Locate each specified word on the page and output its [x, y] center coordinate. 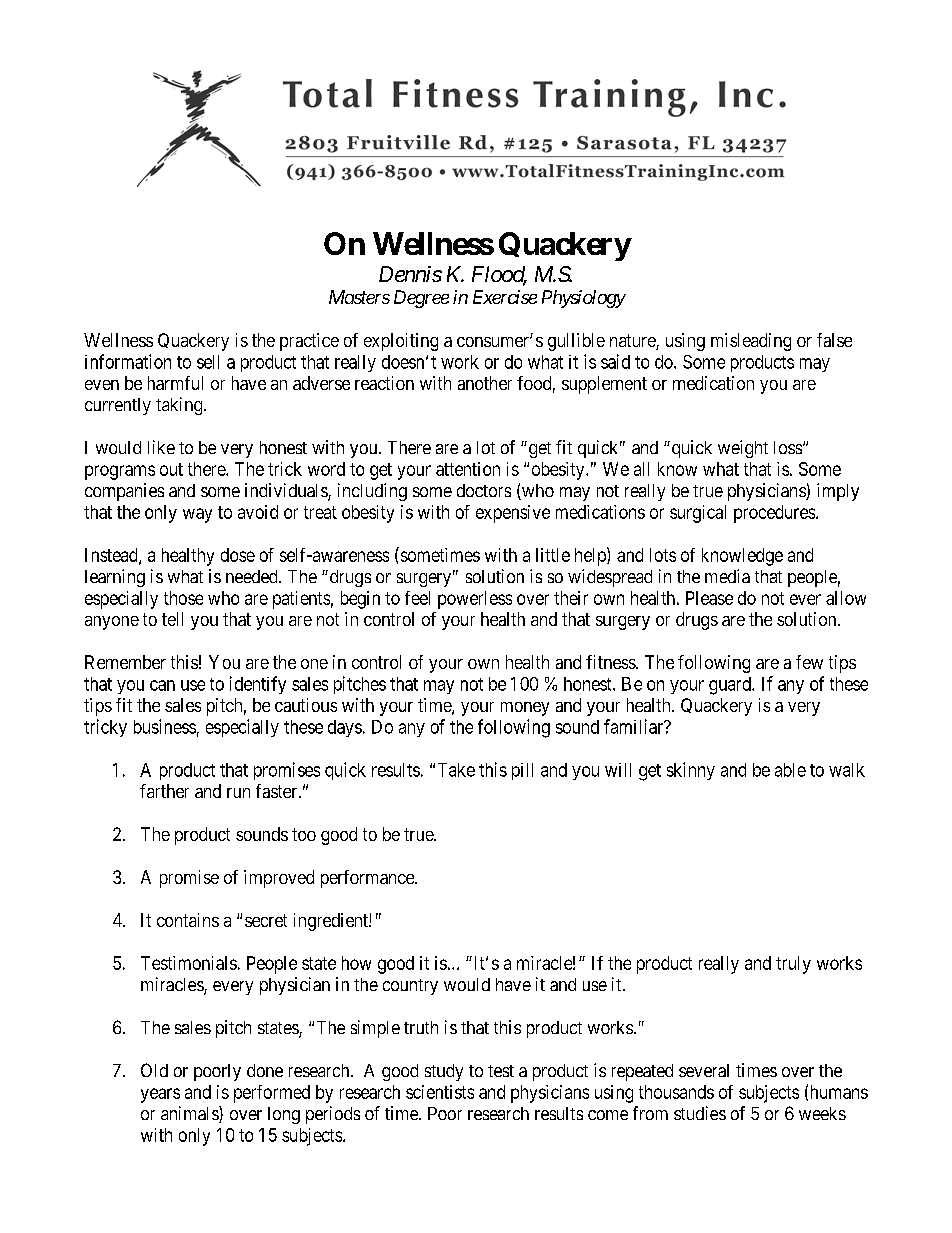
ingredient [332, 922]
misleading [751, 342]
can [162, 685]
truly [793, 965]
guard [731, 686]
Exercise [505, 297]
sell [208, 362]
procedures [775, 514]
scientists [440, 1092]
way [197, 515]
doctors [484, 490]
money [525, 709]
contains [188, 920]
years [160, 1095]
